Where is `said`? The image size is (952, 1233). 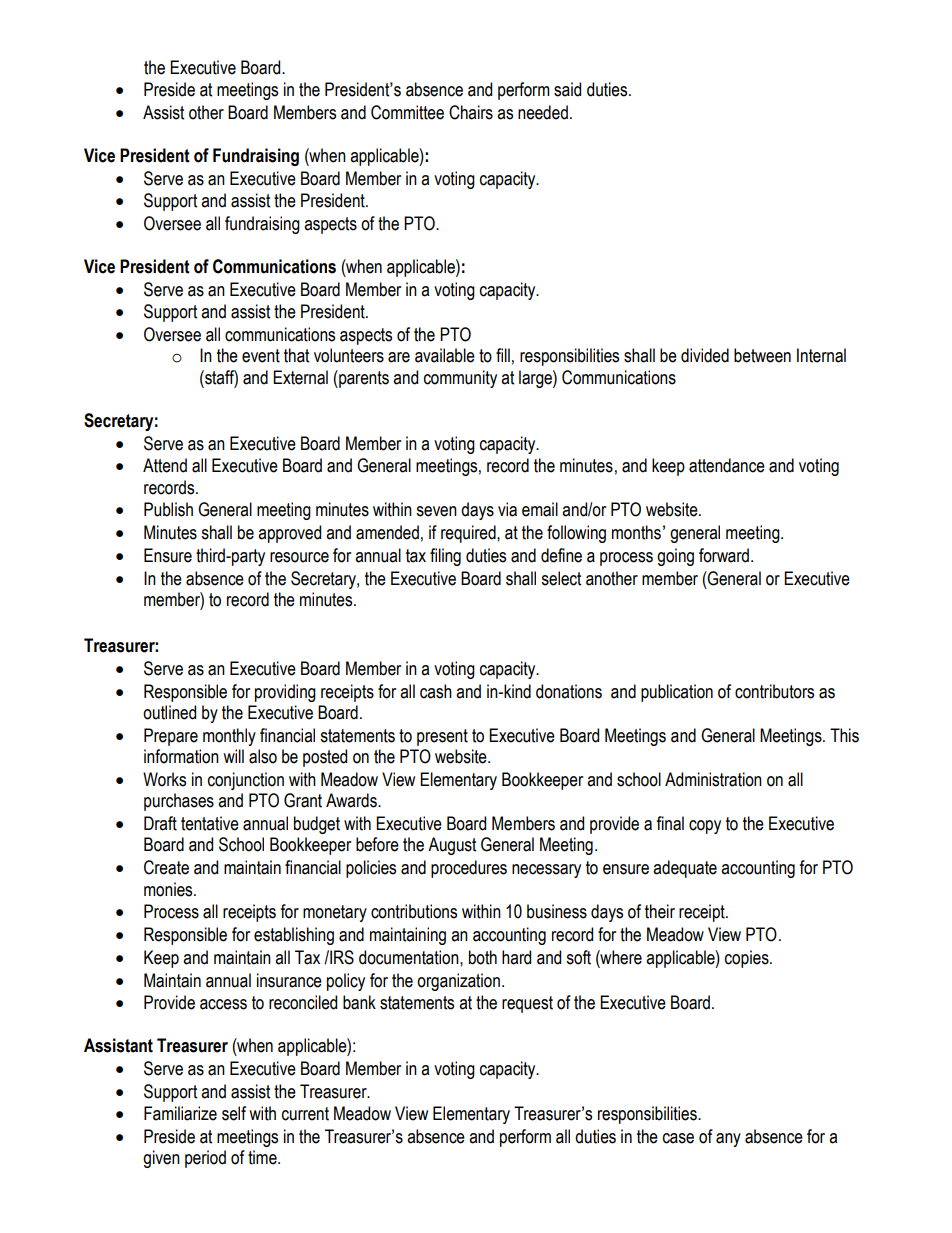 said is located at coordinates (567, 89).
